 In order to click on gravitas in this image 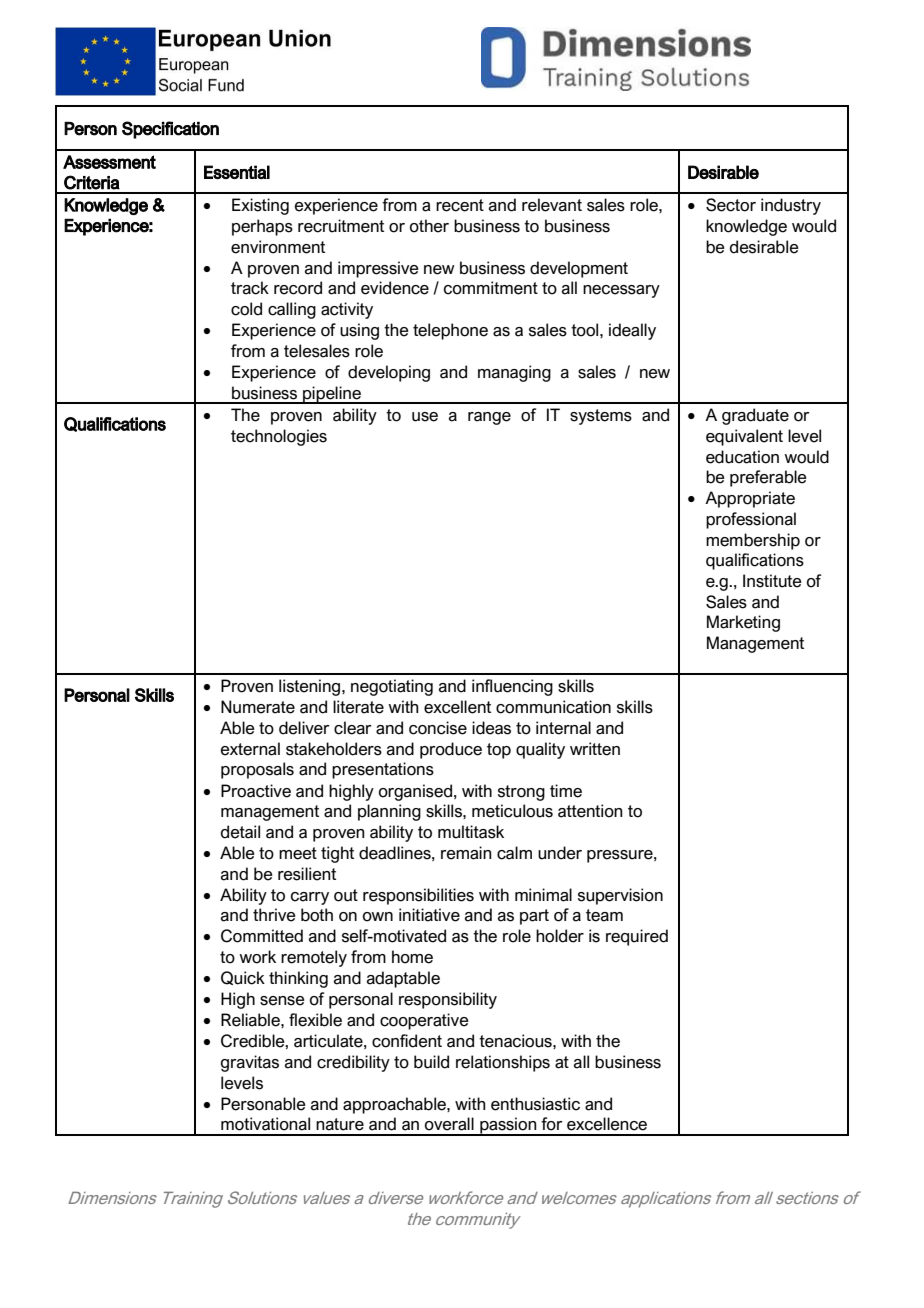, I will do `click(250, 1063)`.
